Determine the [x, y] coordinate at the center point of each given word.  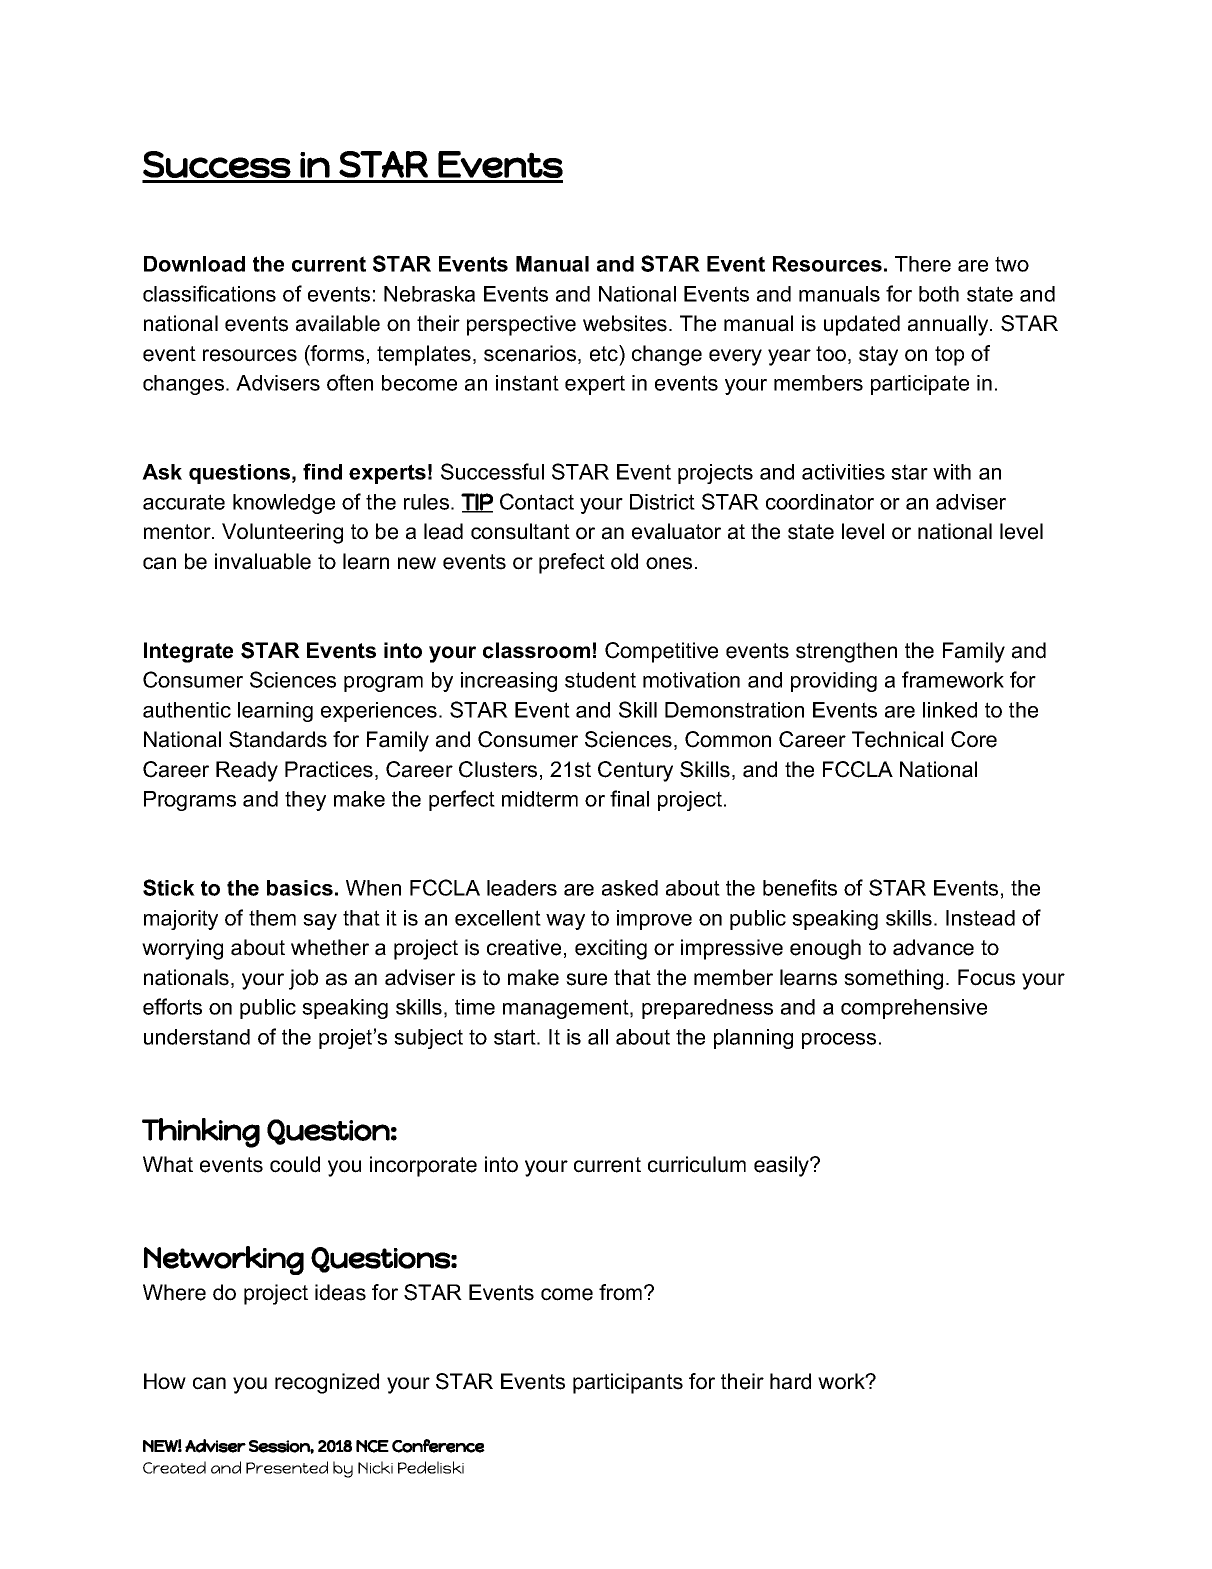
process [839, 1041]
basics [300, 888]
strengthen [846, 652]
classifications [209, 293]
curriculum [697, 1164]
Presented [287, 1467]
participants [628, 1383]
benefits [800, 887]
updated [862, 325]
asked [630, 888]
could [295, 1164]
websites [625, 323]
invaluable [263, 561]
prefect [572, 563]
